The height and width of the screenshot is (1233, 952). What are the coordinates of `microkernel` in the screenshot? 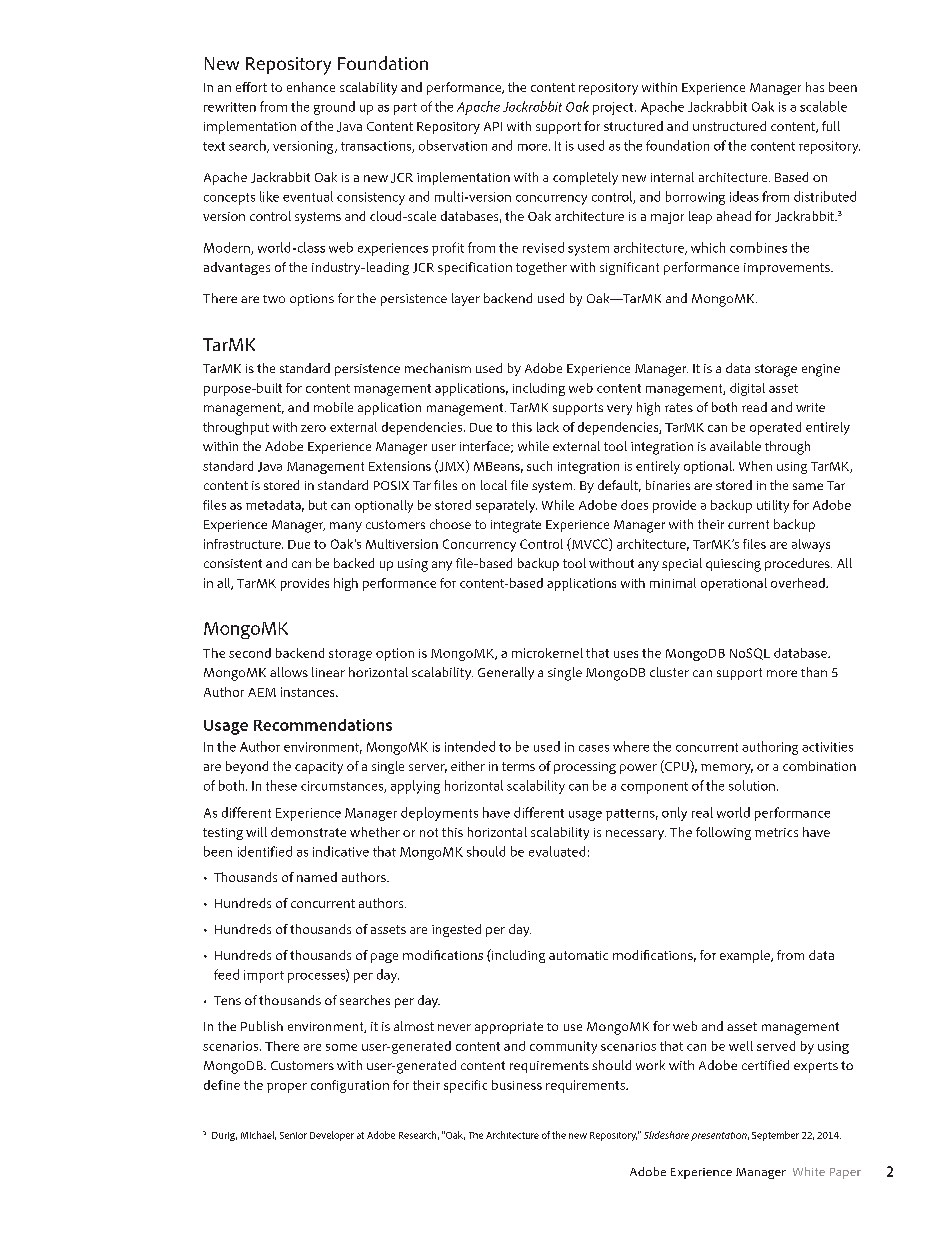 It's located at (547, 653).
